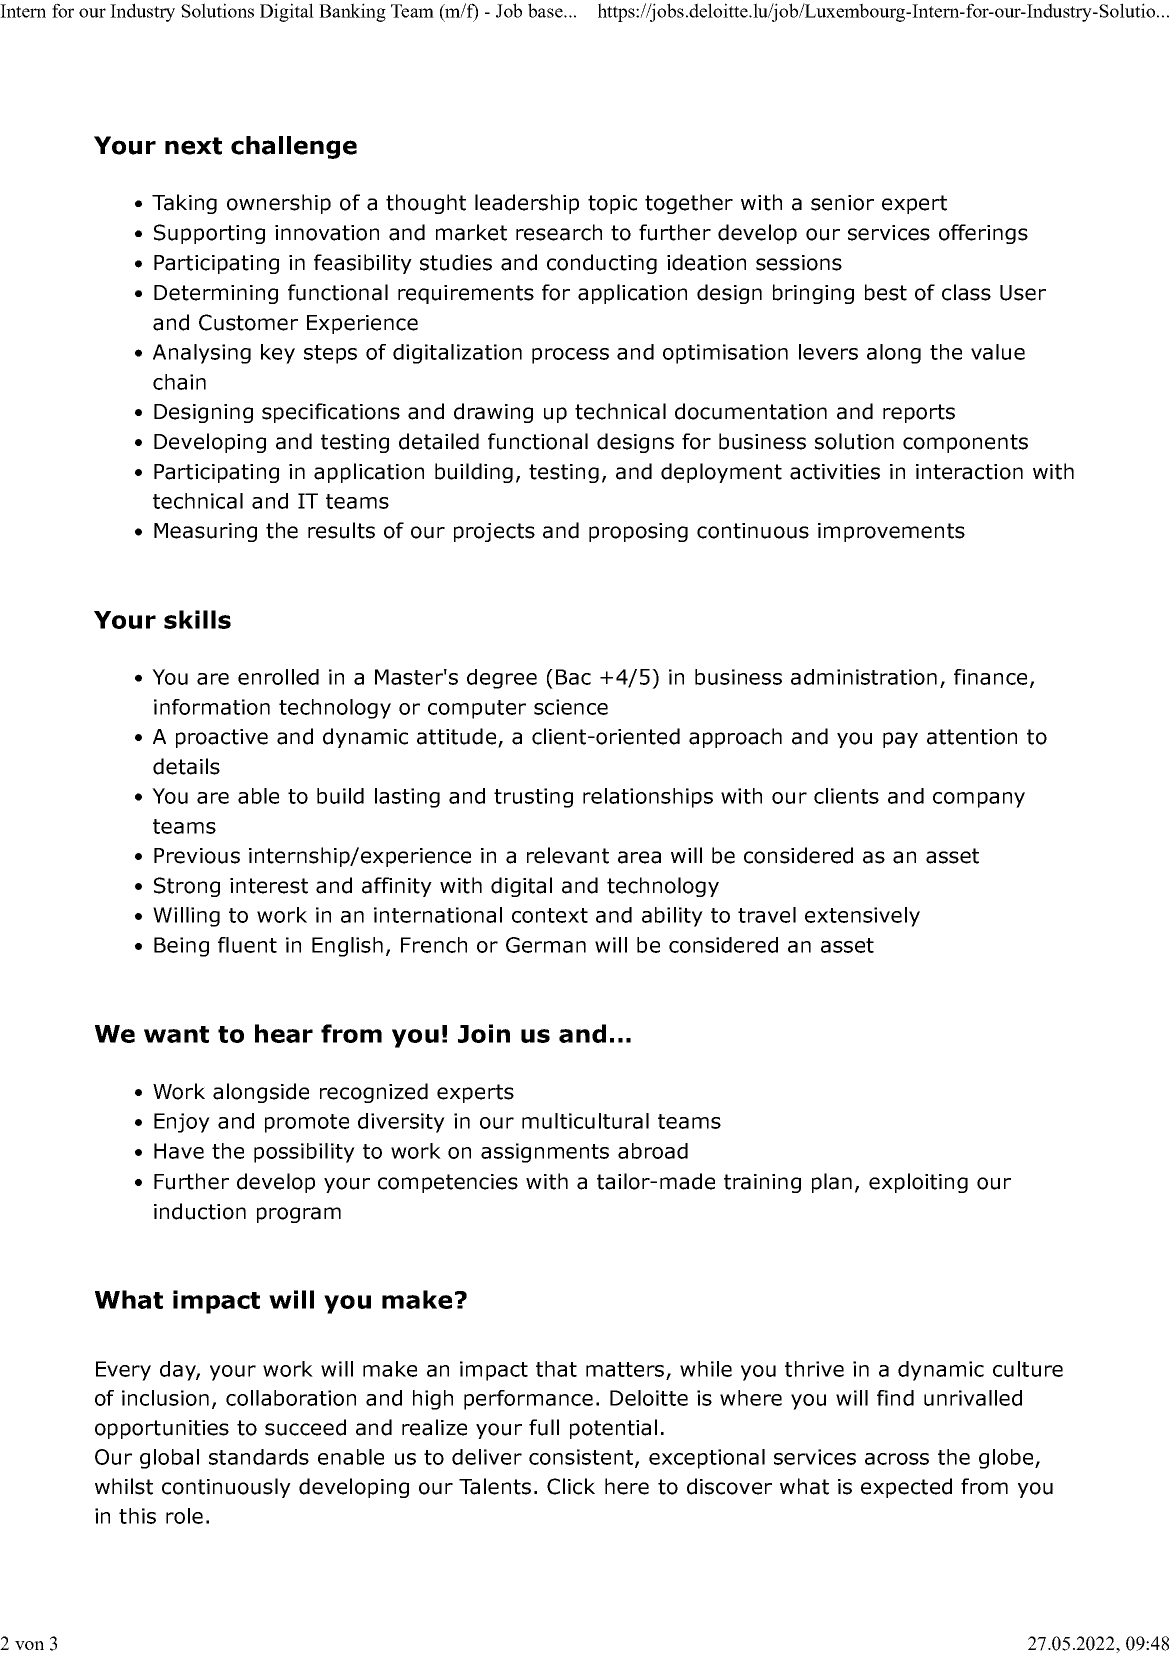  What do you see at coordinates (137, 1516) in the image?
I see `this` at bounding box center [137, 1516].
